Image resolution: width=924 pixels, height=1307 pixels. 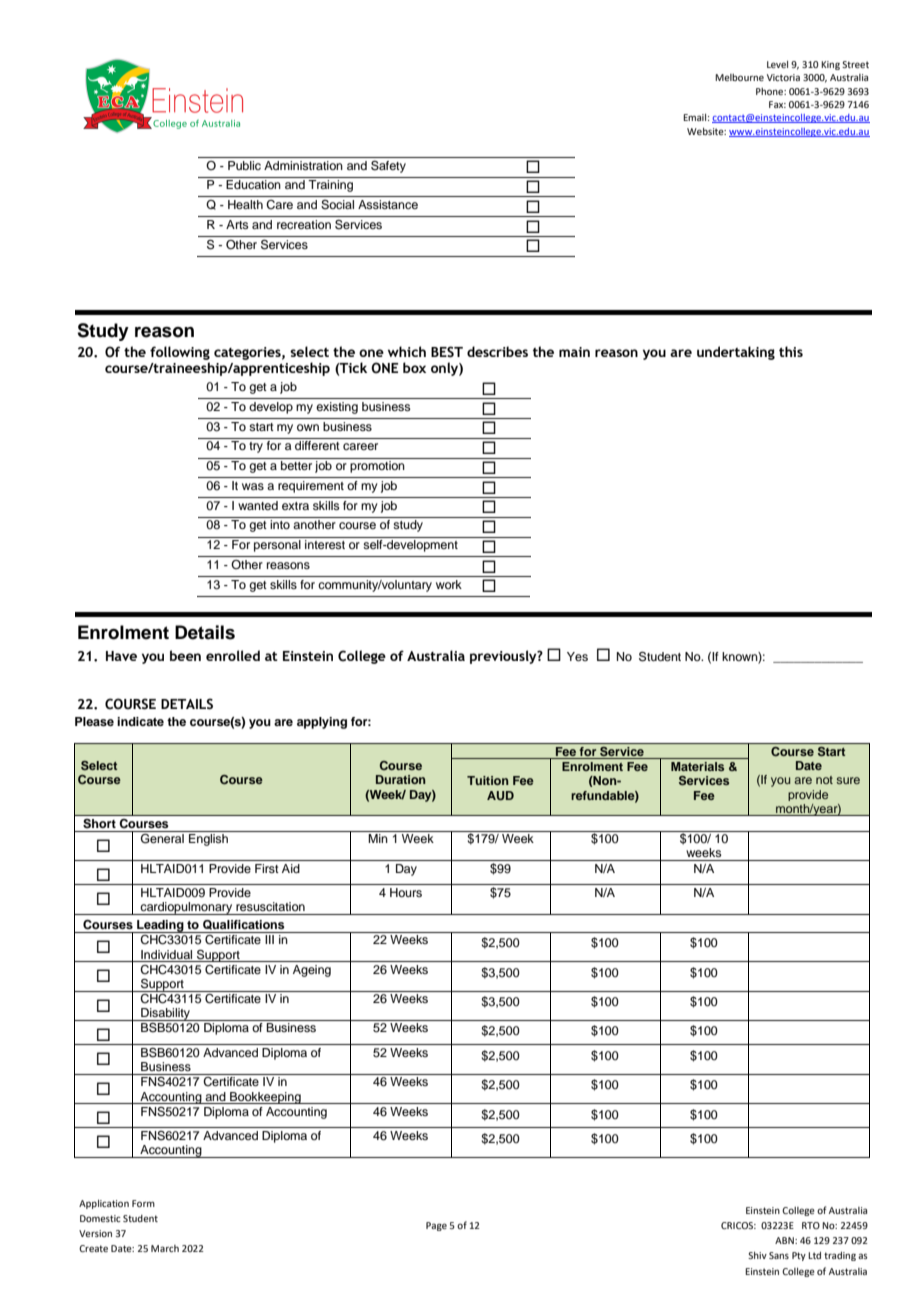 What do you see at coordinates (488, 780) in the screenshot?
I see `Tuition` at bounding box center [488, 780].
